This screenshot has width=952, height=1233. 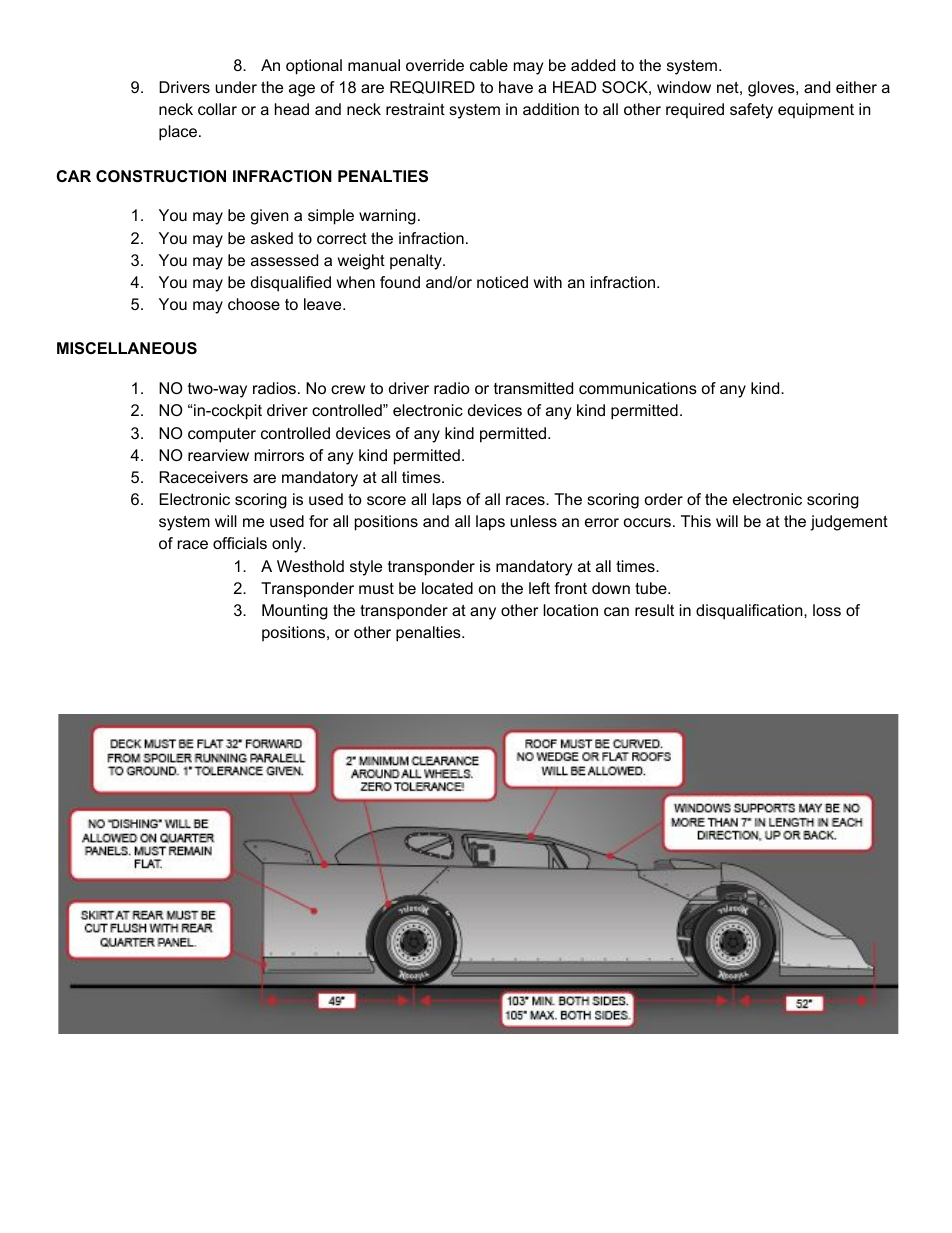 I want to click on under, so click(x=236, y=87).
